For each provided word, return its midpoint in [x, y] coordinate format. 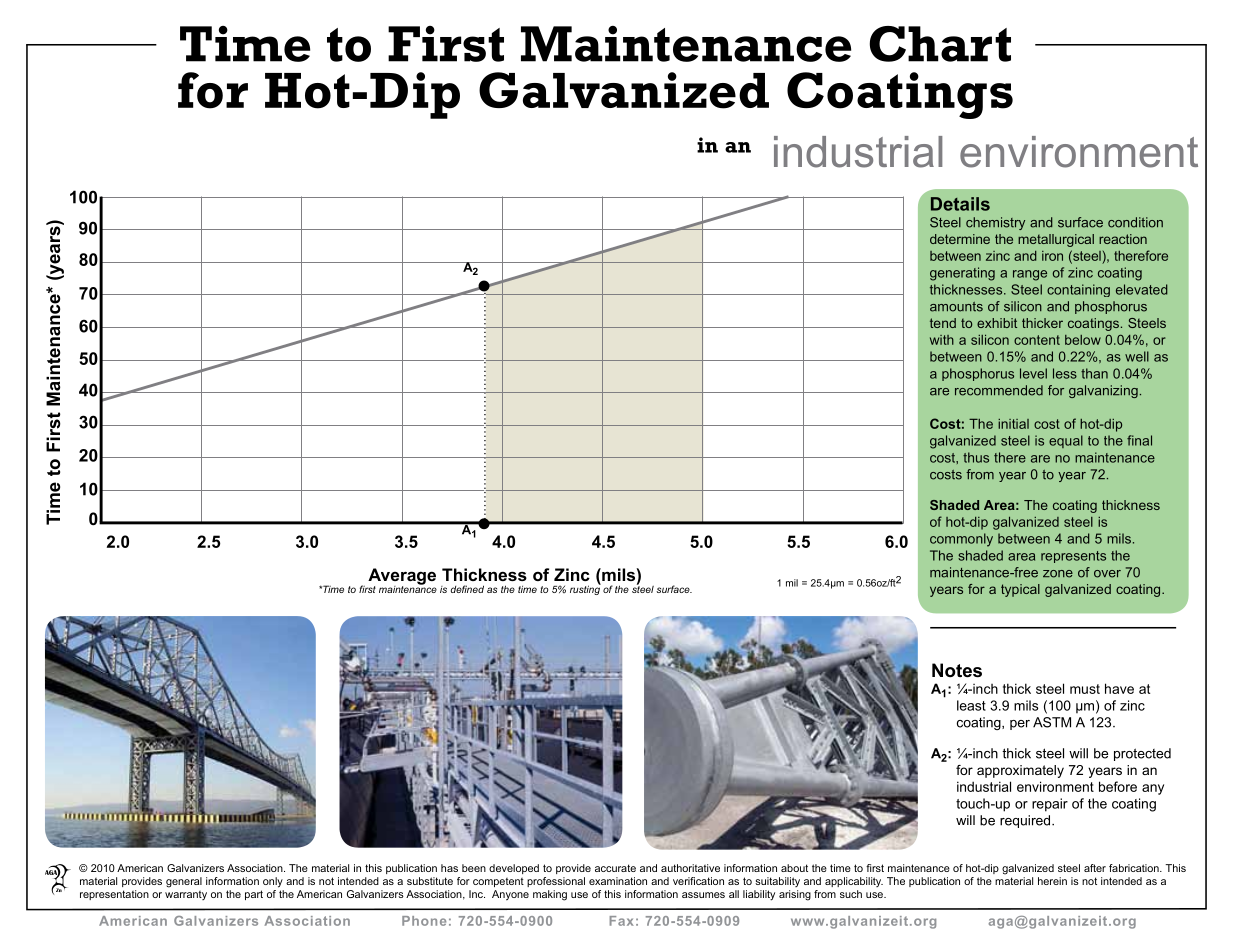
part [254, 895]
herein [1052, 881]
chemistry [995, 223]
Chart [940, 44]
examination [618, 881]
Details [960, 204]
